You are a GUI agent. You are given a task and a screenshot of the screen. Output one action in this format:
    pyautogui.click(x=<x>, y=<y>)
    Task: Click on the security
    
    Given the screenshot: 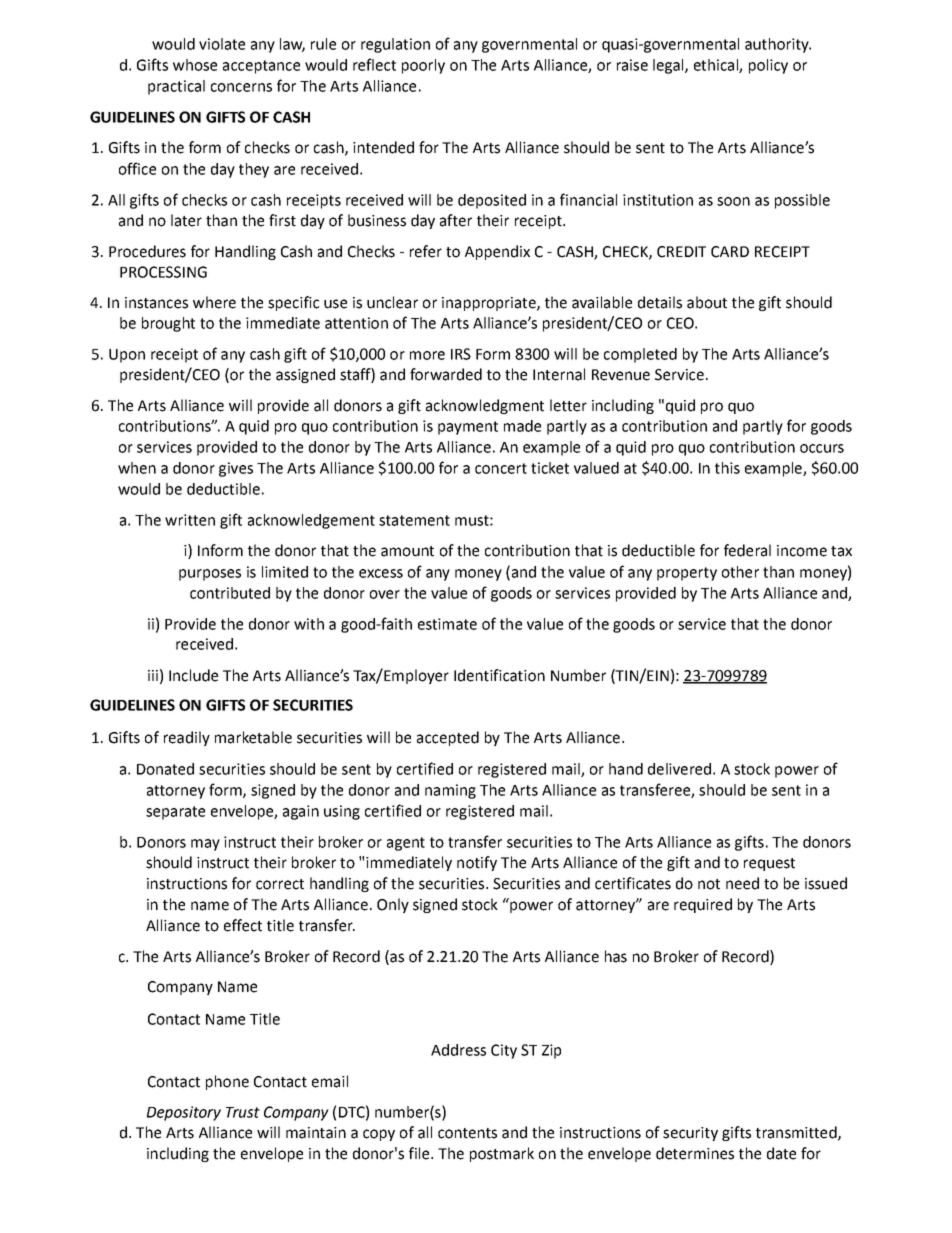 What is the action you would take?
    pyautogui.click(x=690, y=1134)
